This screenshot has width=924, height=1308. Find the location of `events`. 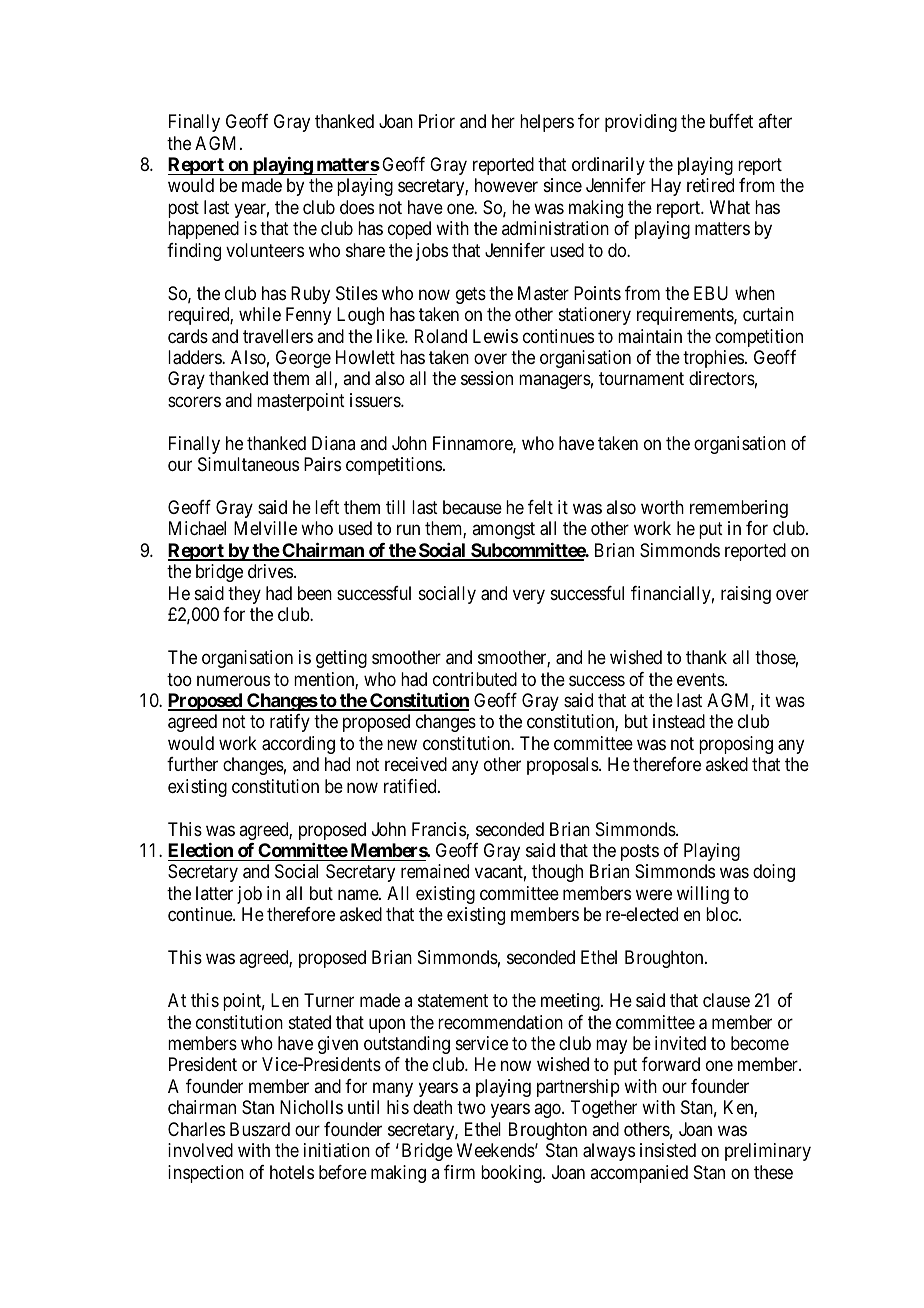

events is located at coordinates (701, 679).
